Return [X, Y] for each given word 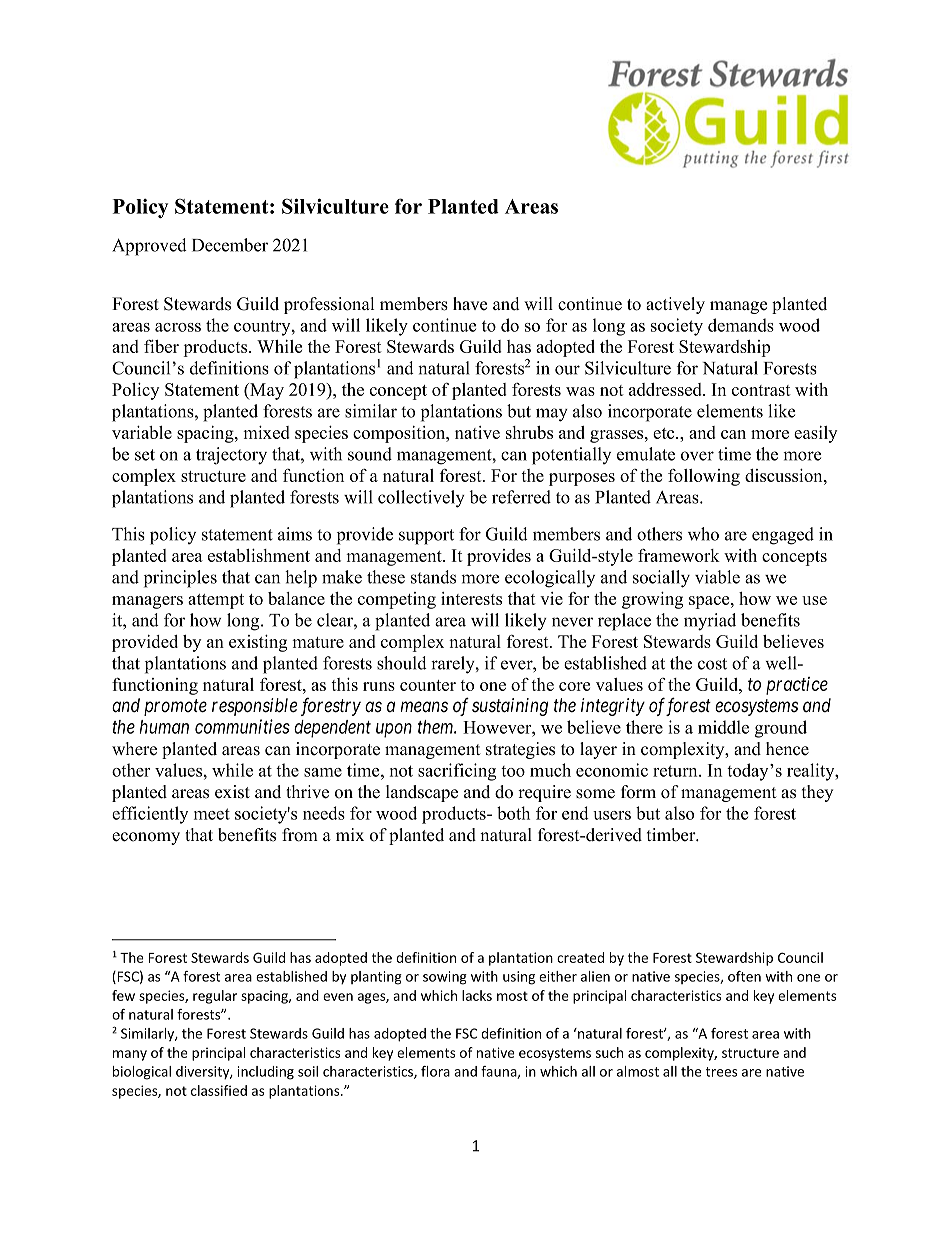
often [744, 976]
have [470, 304]
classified [219, 1090]
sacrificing [457, 772]
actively [675, 305]
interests [471, 598]
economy [146, 838]
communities [242, 726]
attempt [216, 601]
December [230, 245]
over [697, 456]
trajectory [231, 456]
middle [723, 727]
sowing [445, 978]
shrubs [529, 432]
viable [717, 577]
